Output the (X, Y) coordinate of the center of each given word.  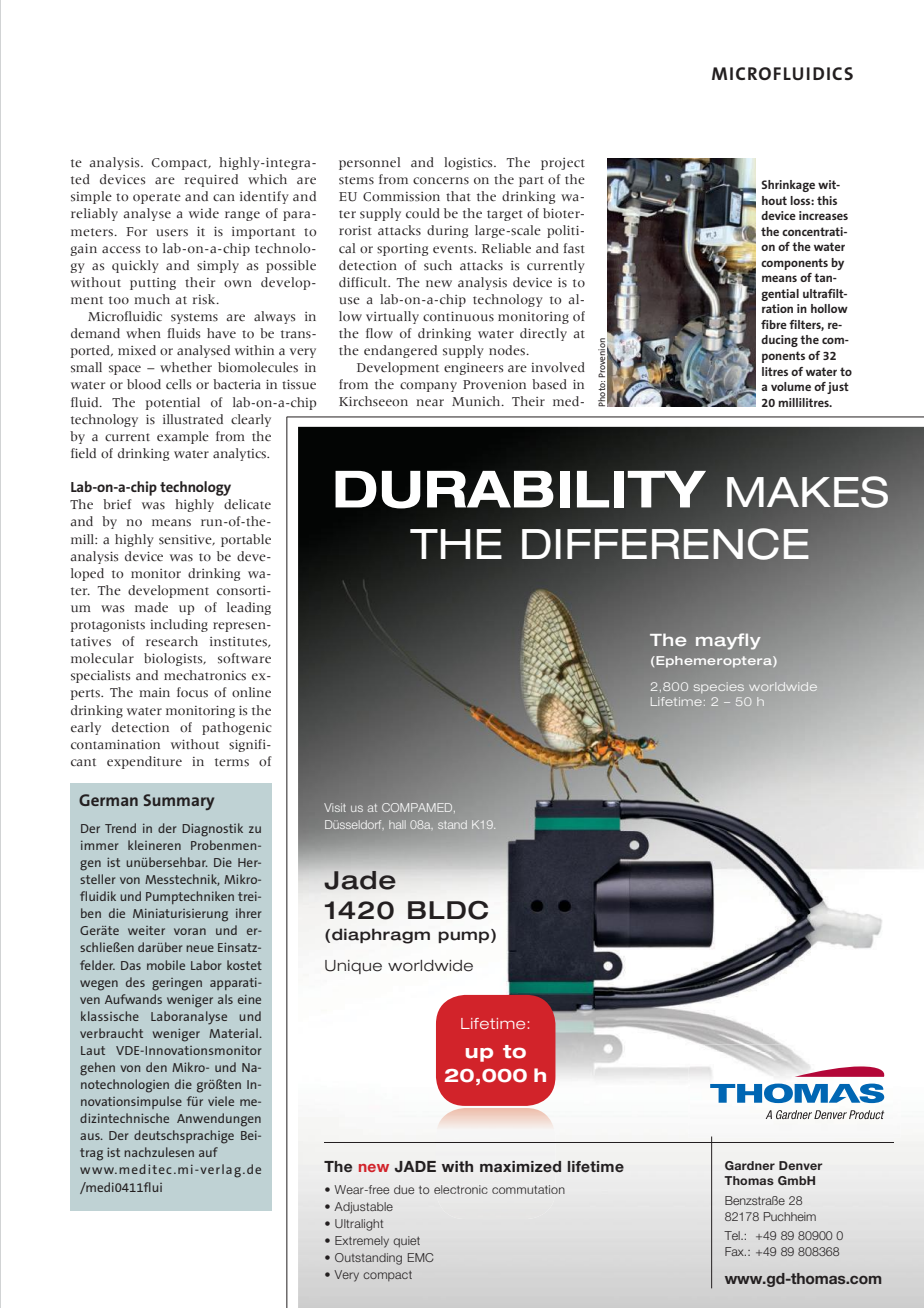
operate (157, 198)
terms (232, 762)
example (183, 437)
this (827, 200)
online (251, 692)
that (458, 196)
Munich (477, 401)
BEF (369, 880)
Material (234, 1033)
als (225, 999)
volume (791, 386)
